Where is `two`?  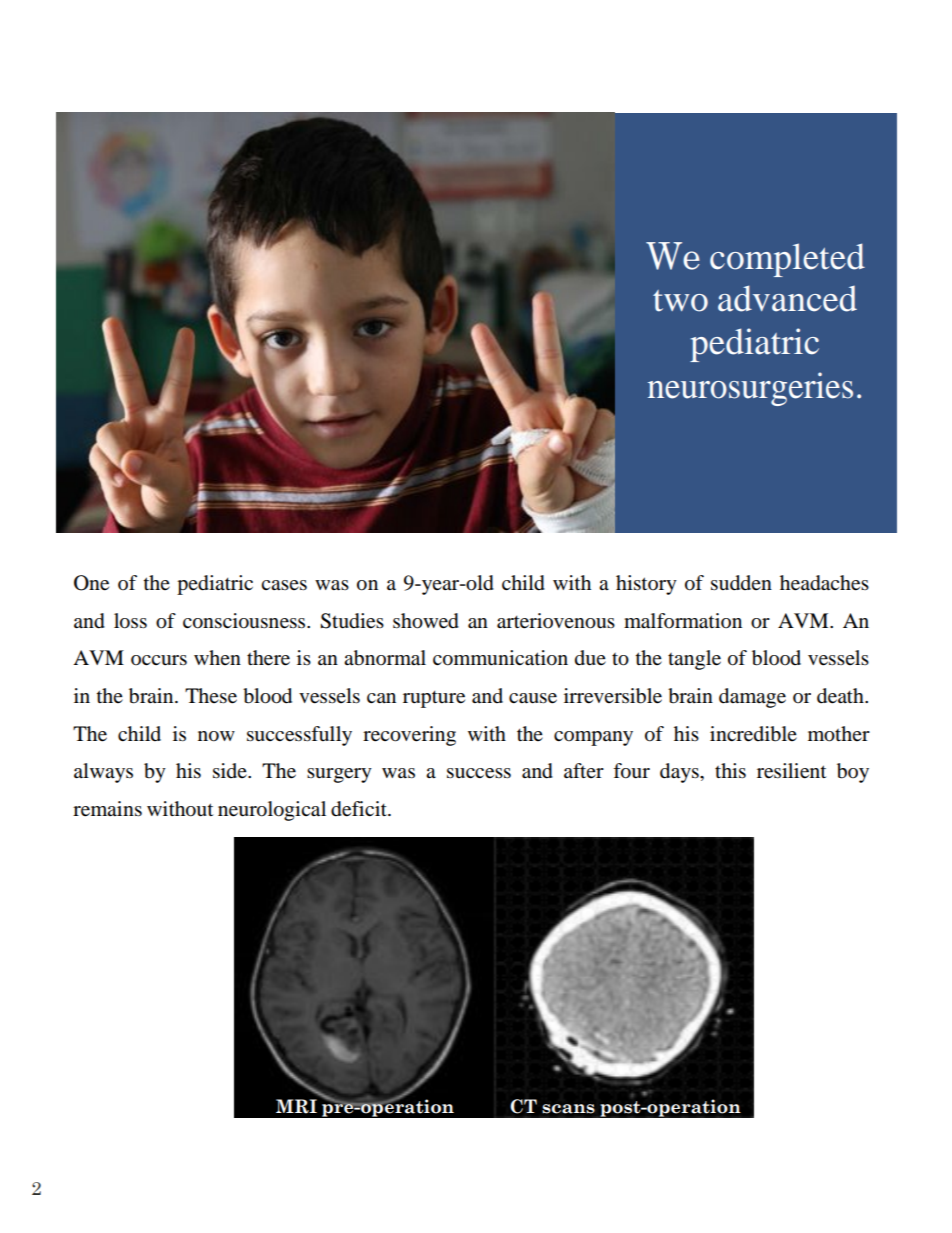
two is located at coordinates (680, 301).
